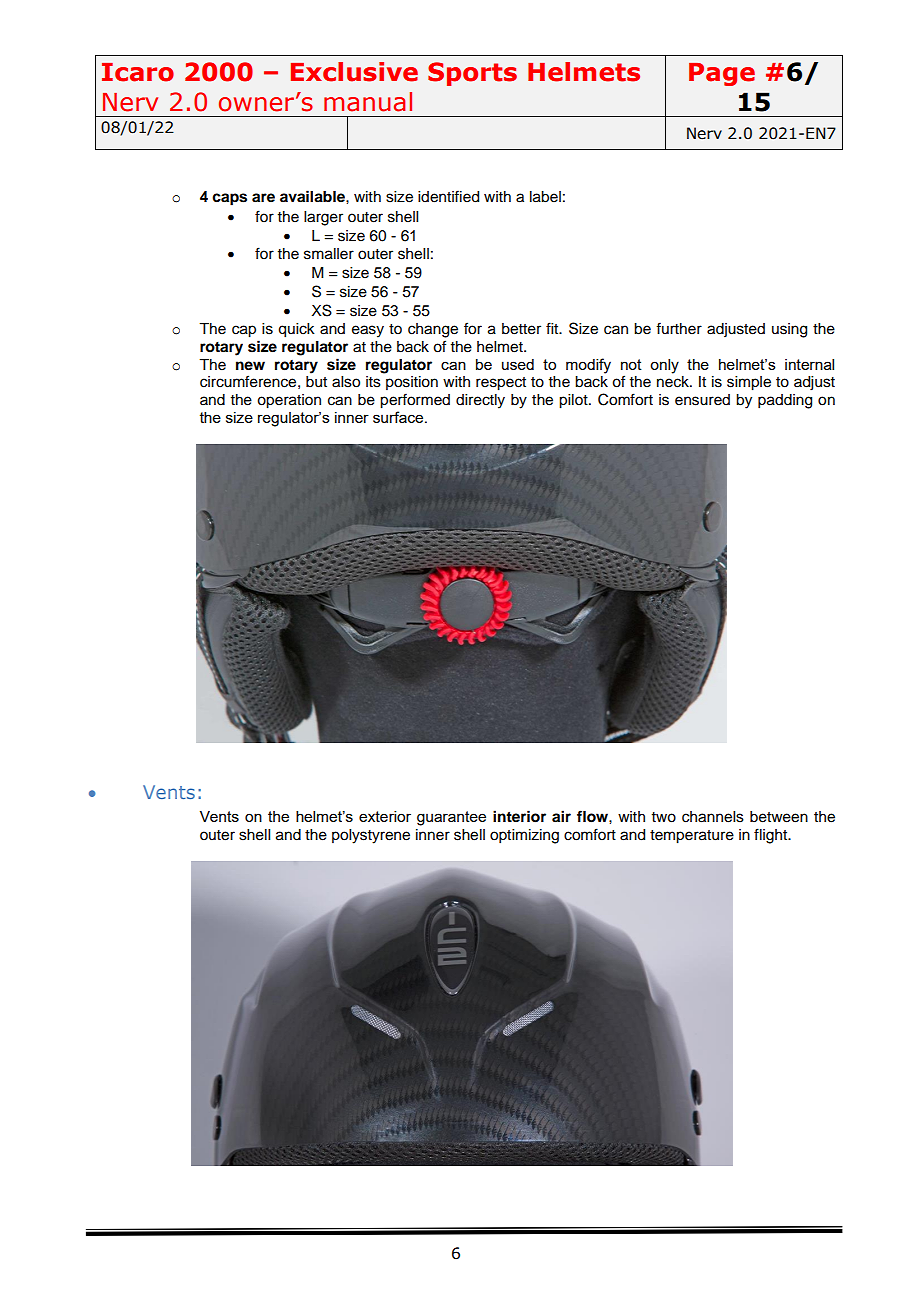 The width and height of the screenshot is (924, 1308). Describe the element at coordinates (480, 401) in the screenshot. I see `directly` at that location.
